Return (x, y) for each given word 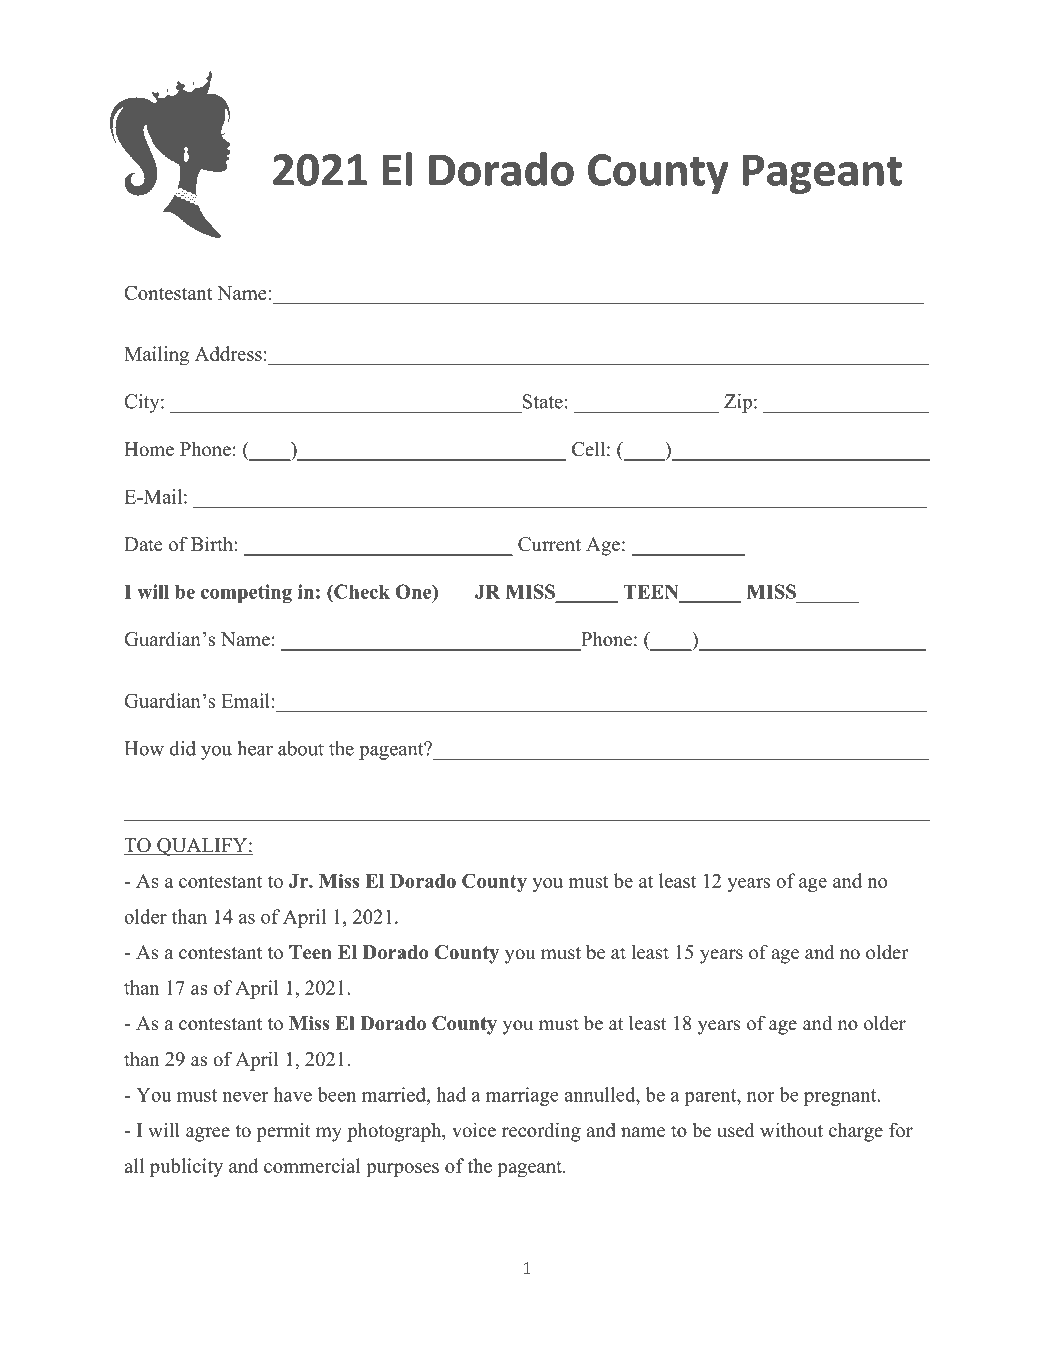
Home (149, 449)
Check (361, 591)
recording (541, 1132)
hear (255, 748)
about (301, 748)
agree (208, 1134)
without (791, 1130)
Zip (738, 403)
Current (549, 544)
